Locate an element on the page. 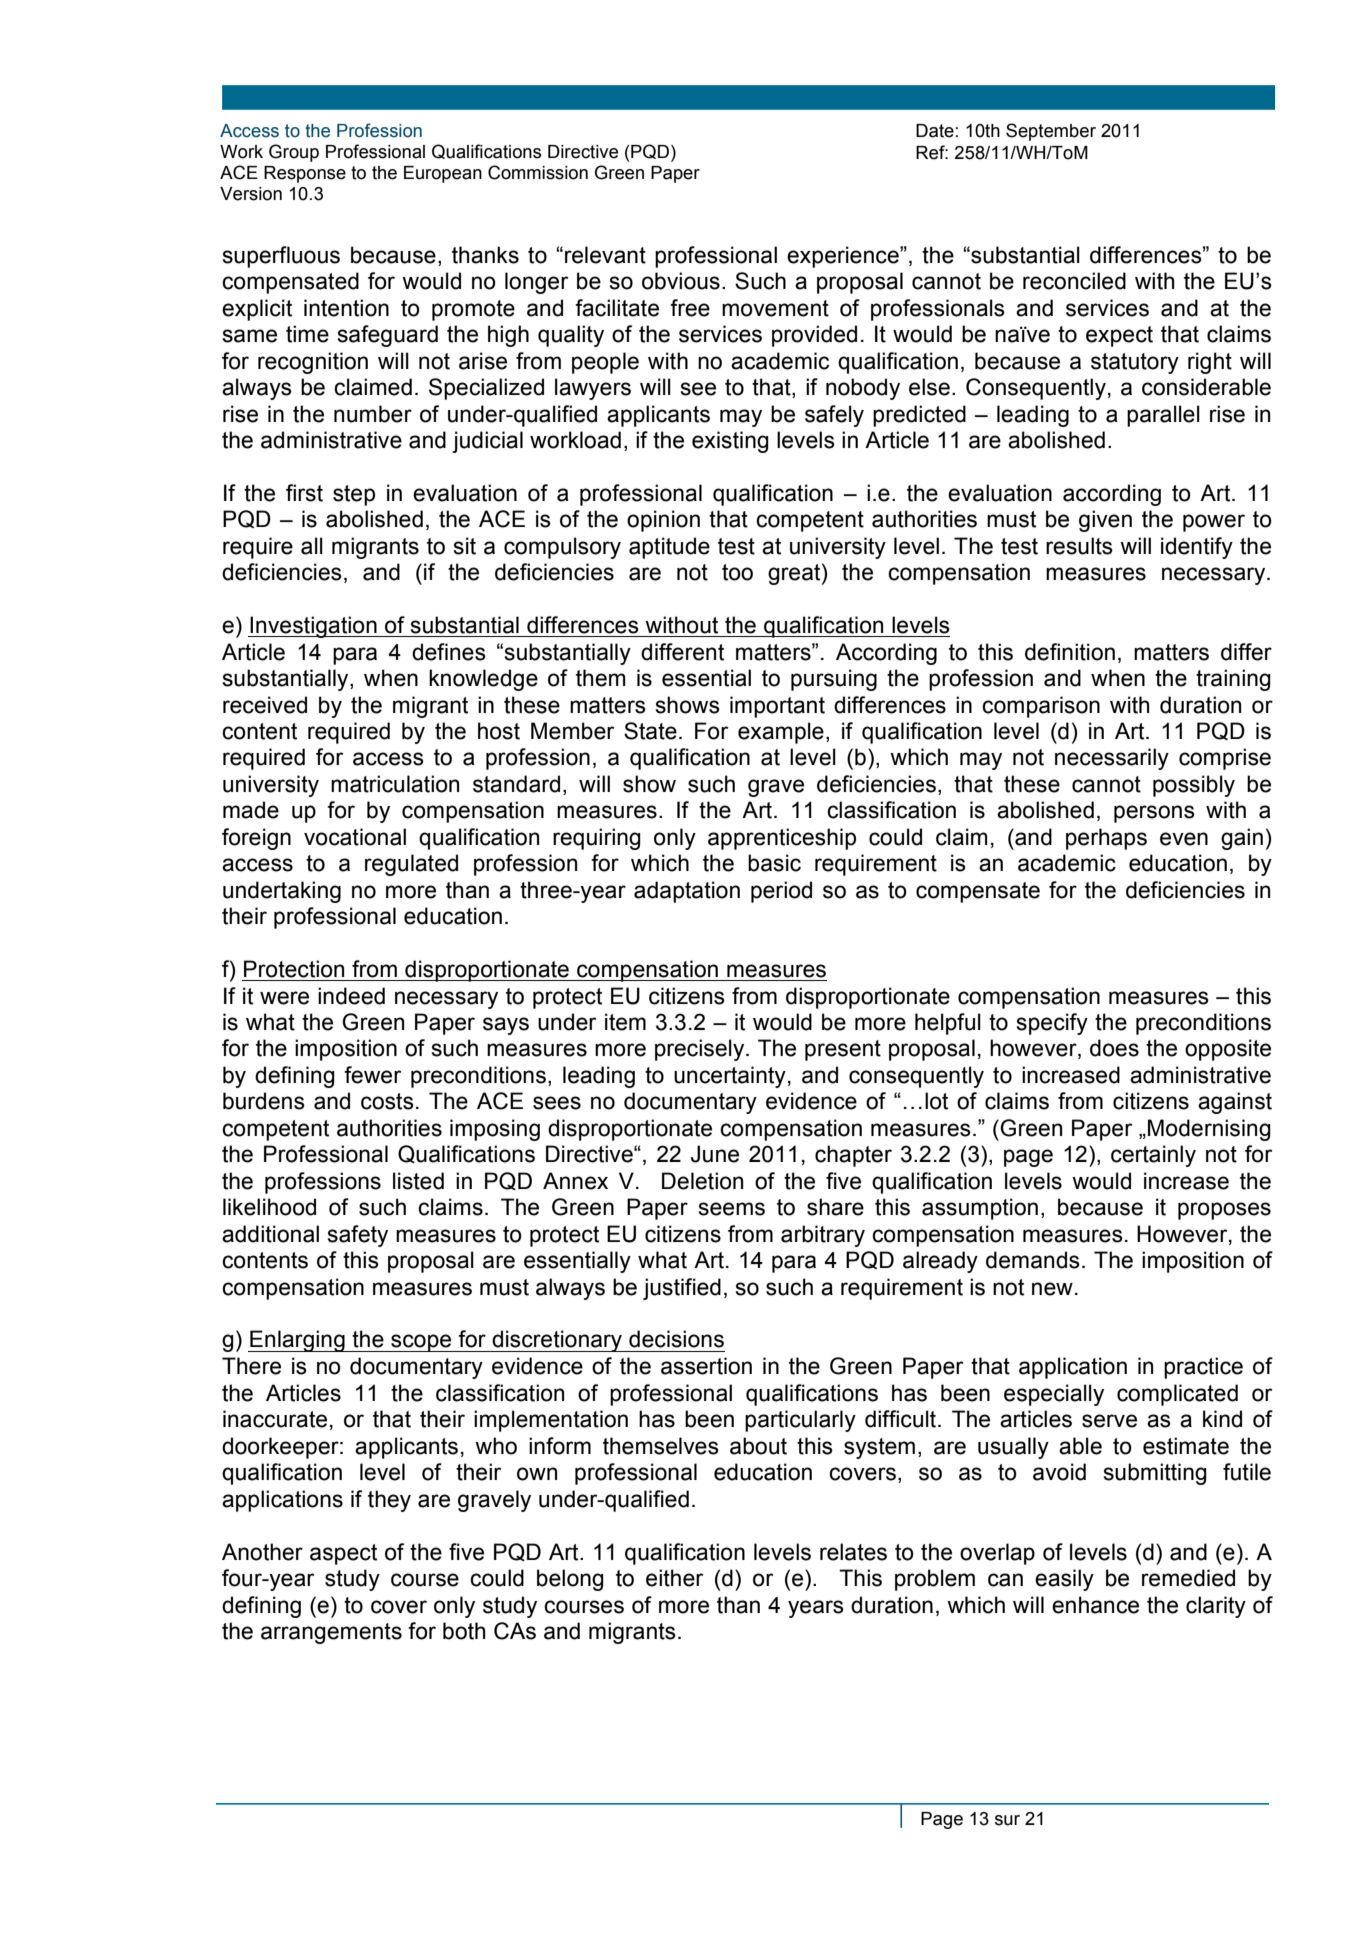 The image size is (1370, 1938). aspect is located at coordinates (343, 1554).
